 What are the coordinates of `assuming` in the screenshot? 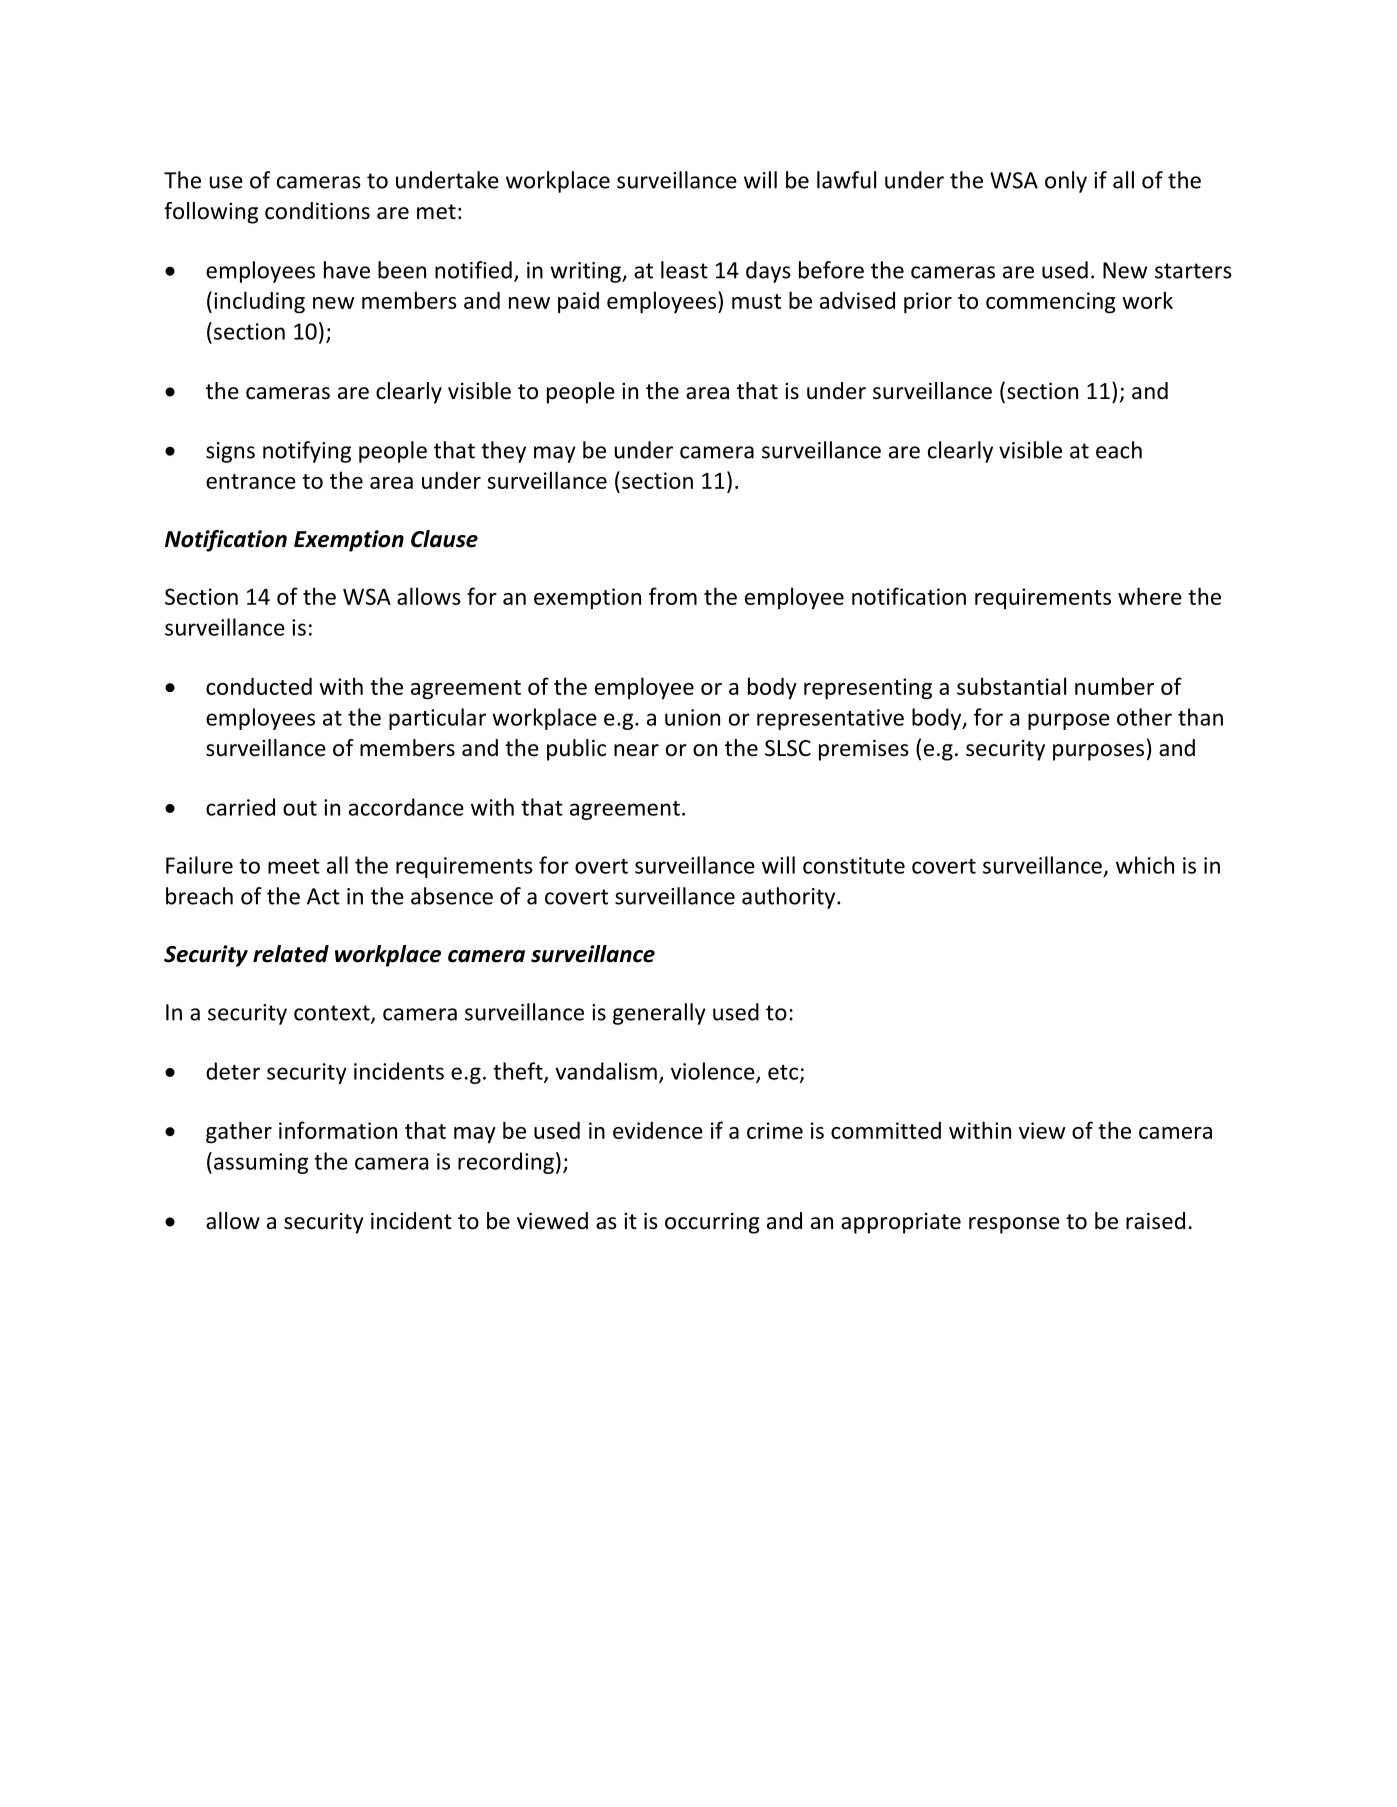 It's located at (261, 1163).
